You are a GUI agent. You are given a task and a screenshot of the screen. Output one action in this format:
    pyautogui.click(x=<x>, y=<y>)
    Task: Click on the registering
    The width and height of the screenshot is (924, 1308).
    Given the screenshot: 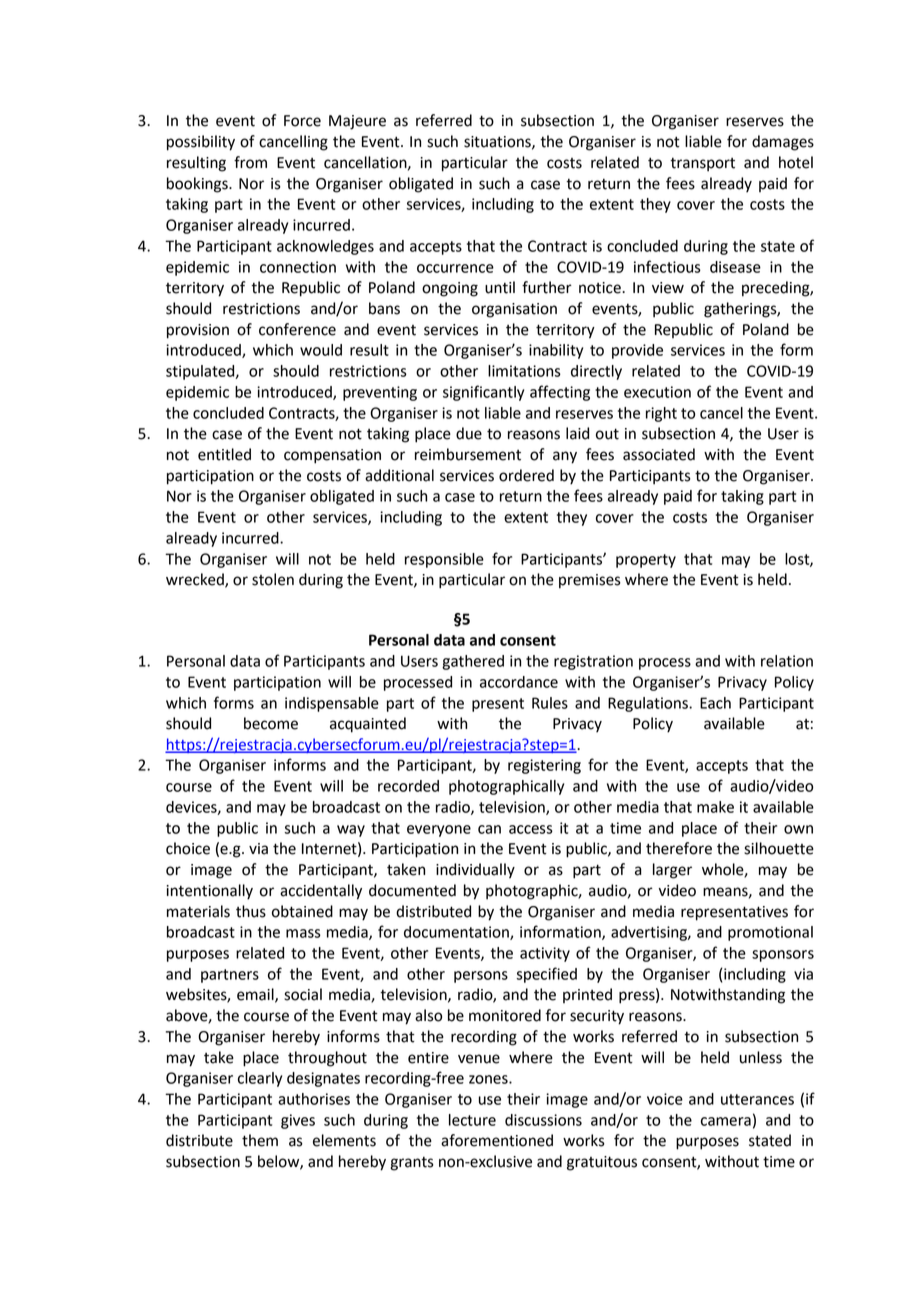 What is the action you would take?
    pyautogui.click(x=544, y=766)
